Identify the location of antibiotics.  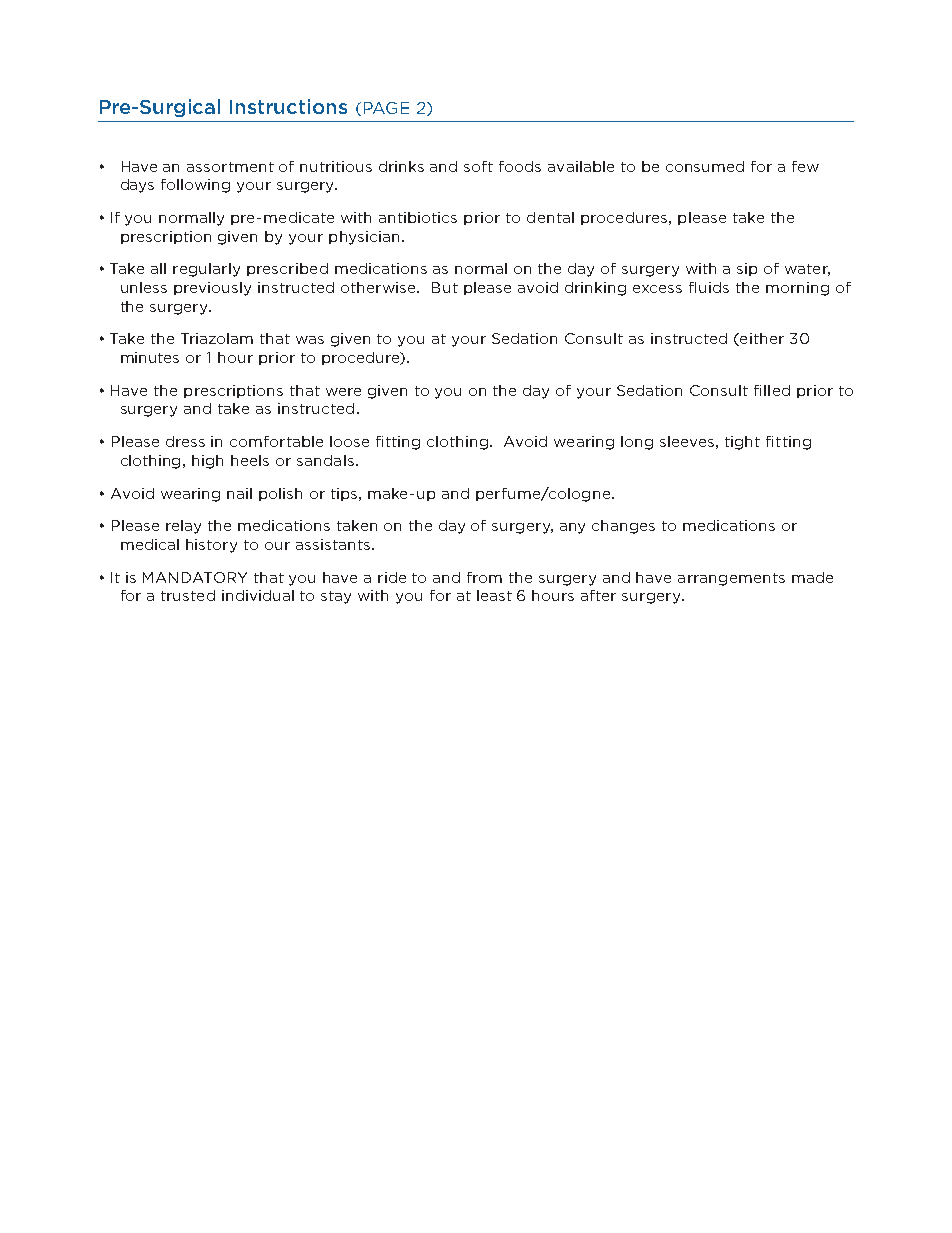
(418, 217).
